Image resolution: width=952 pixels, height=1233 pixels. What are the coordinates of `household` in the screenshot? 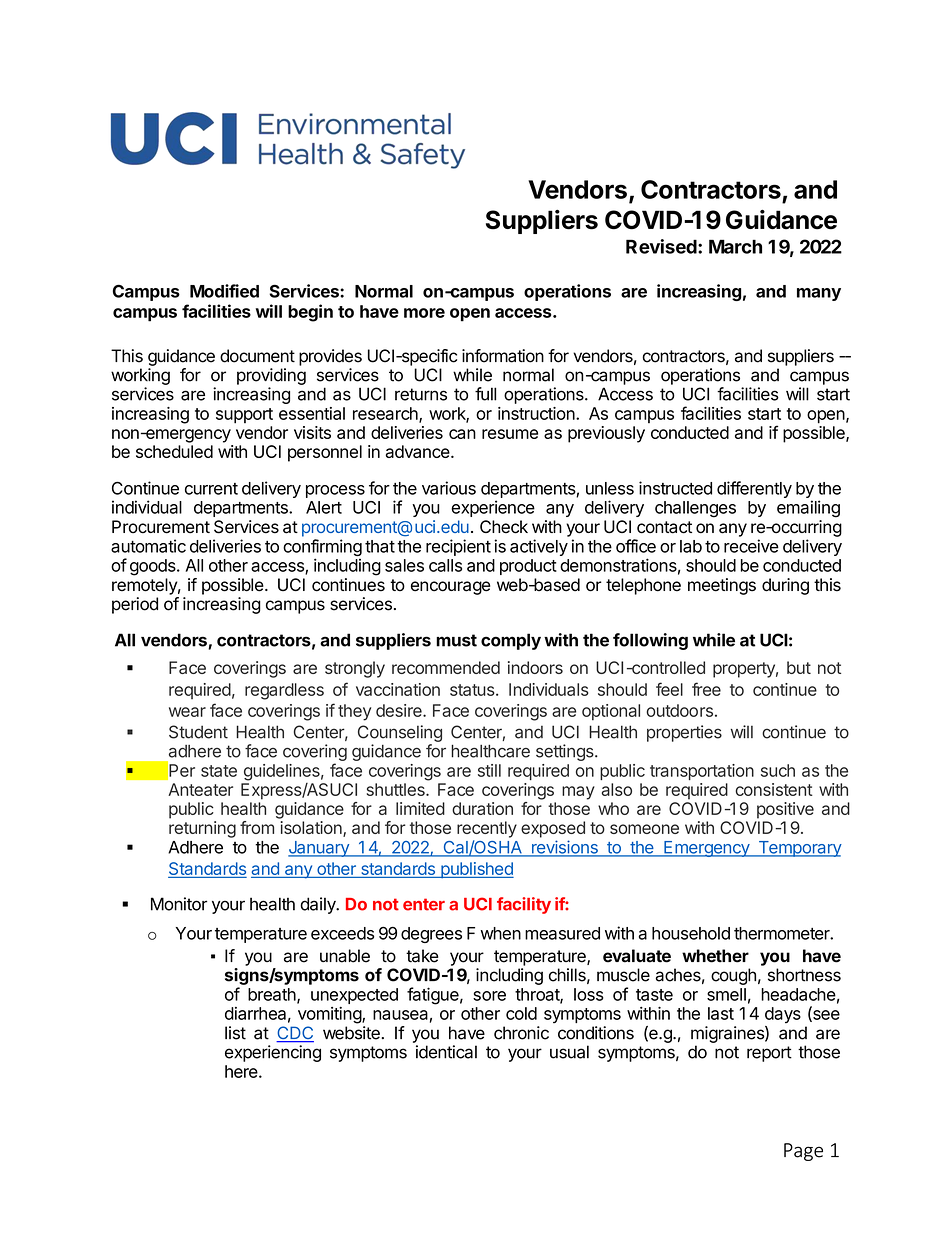 It's located at (691, 933).
